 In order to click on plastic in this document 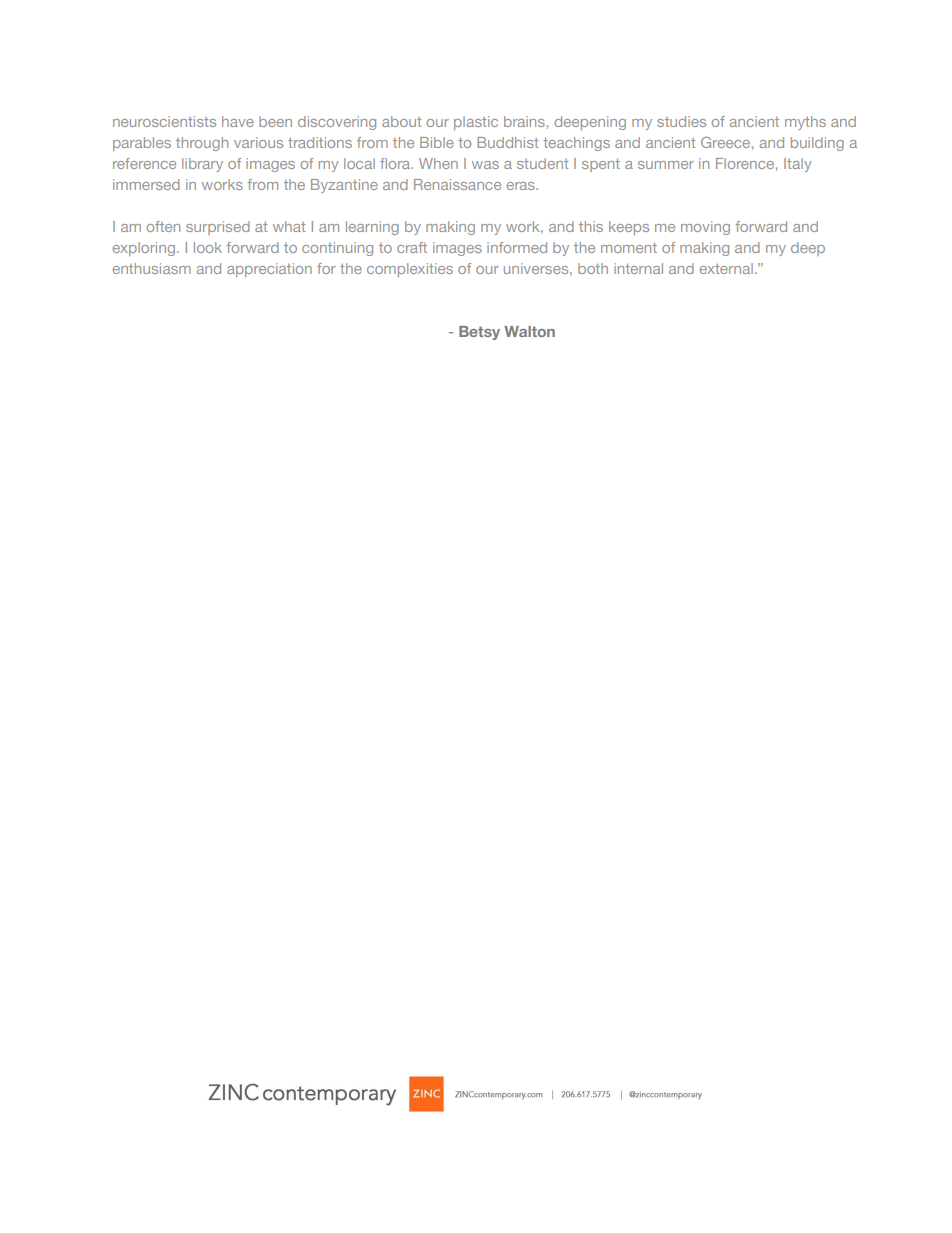, I will do `click(476, 123)`.
